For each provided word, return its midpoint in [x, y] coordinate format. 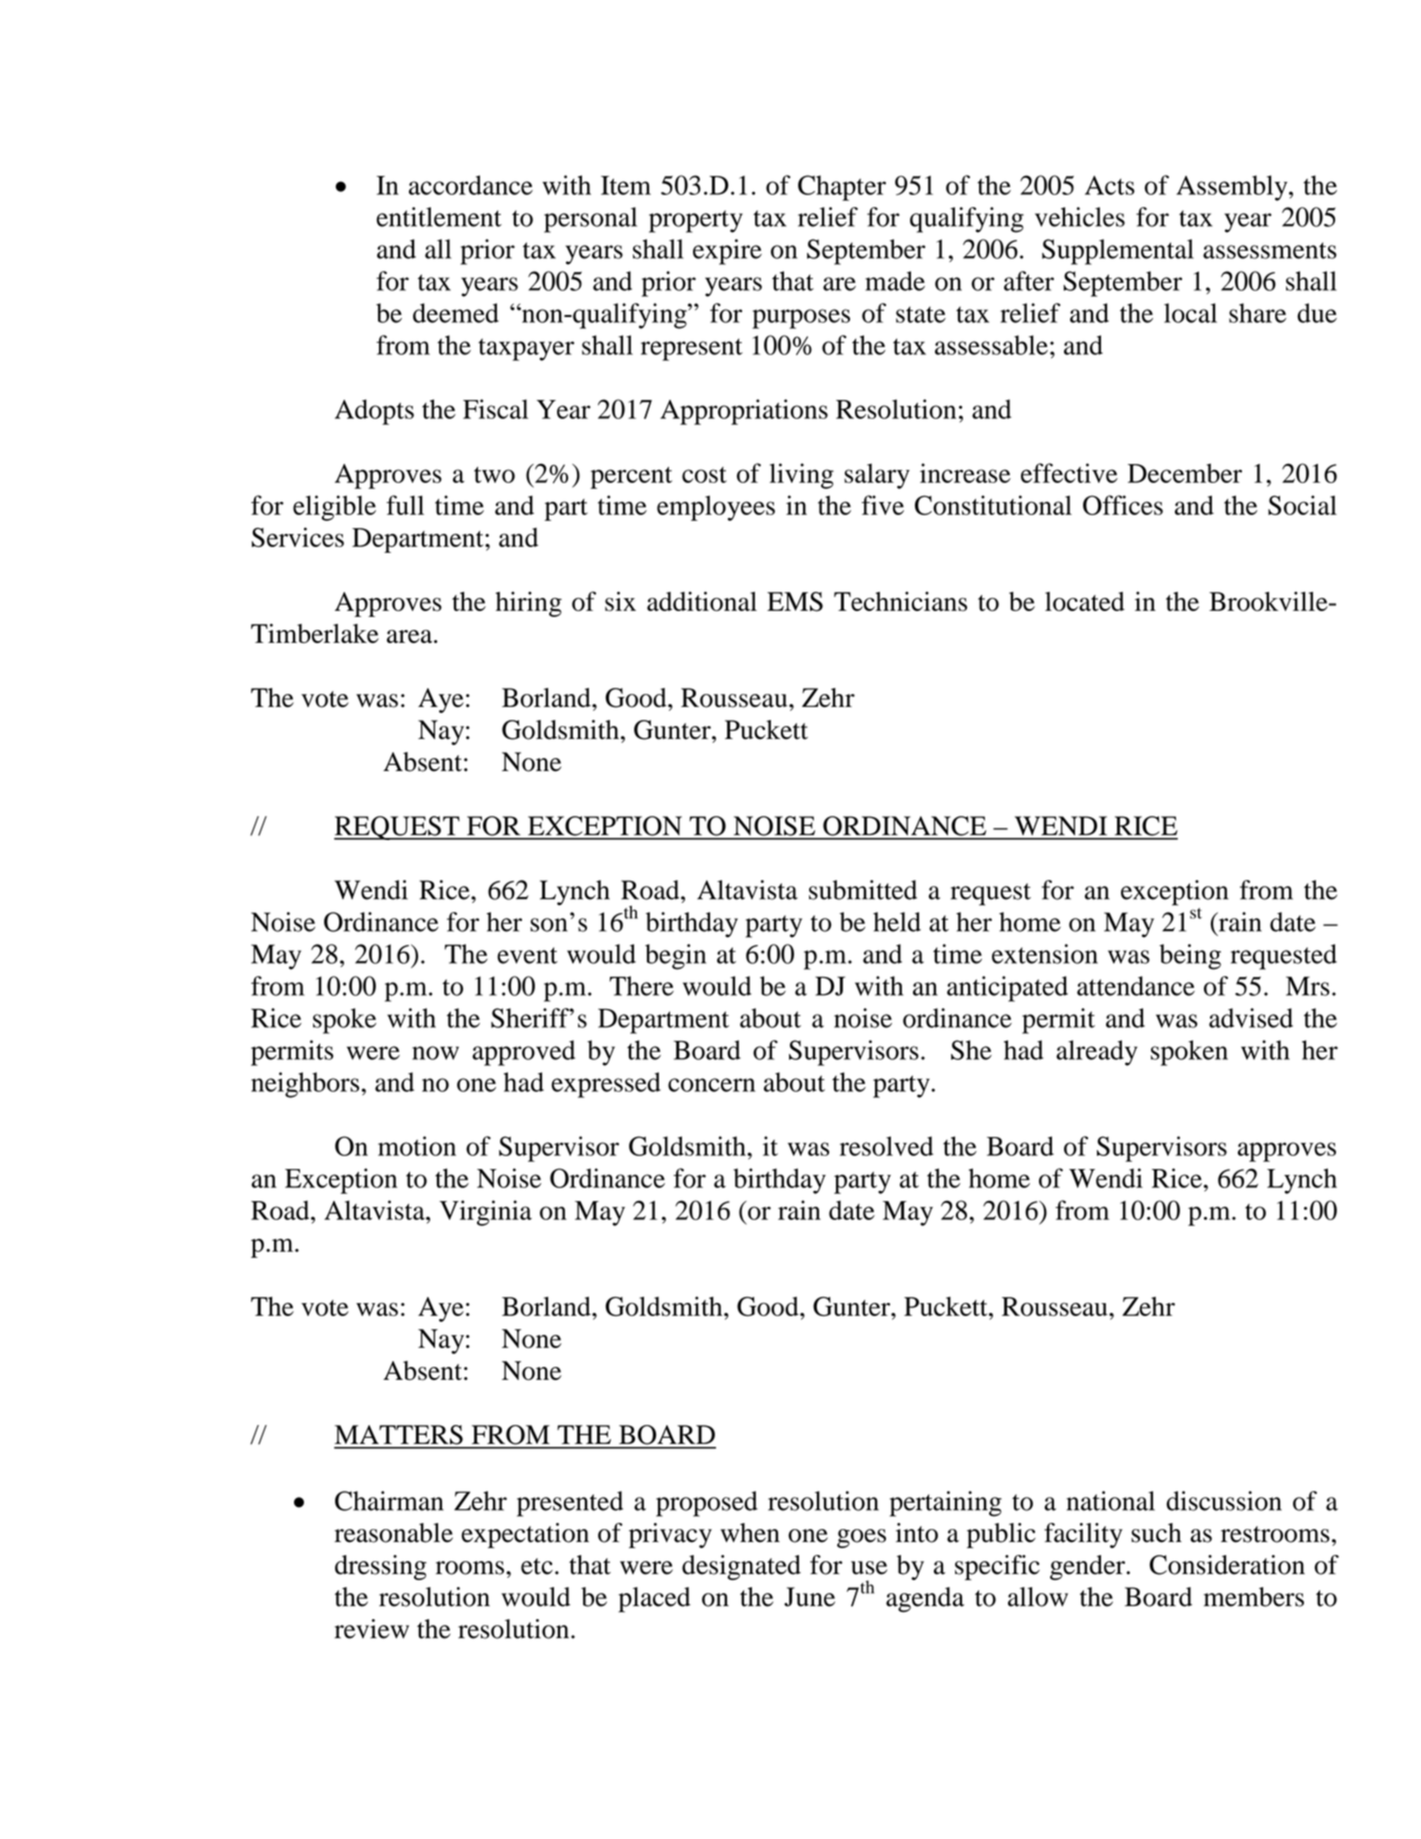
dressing [381, 1567]
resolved [886, 1146]
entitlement [439, 217]
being [1190, 957]
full [405, 505]
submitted [863, 890]
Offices [1123, 505]
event [527, 955]
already [1096, 1053]
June [809, 1597]
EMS [795, 602]
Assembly [1233, 188]
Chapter [842, 188]
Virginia [485, 1213]
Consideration [1227, 1565]
